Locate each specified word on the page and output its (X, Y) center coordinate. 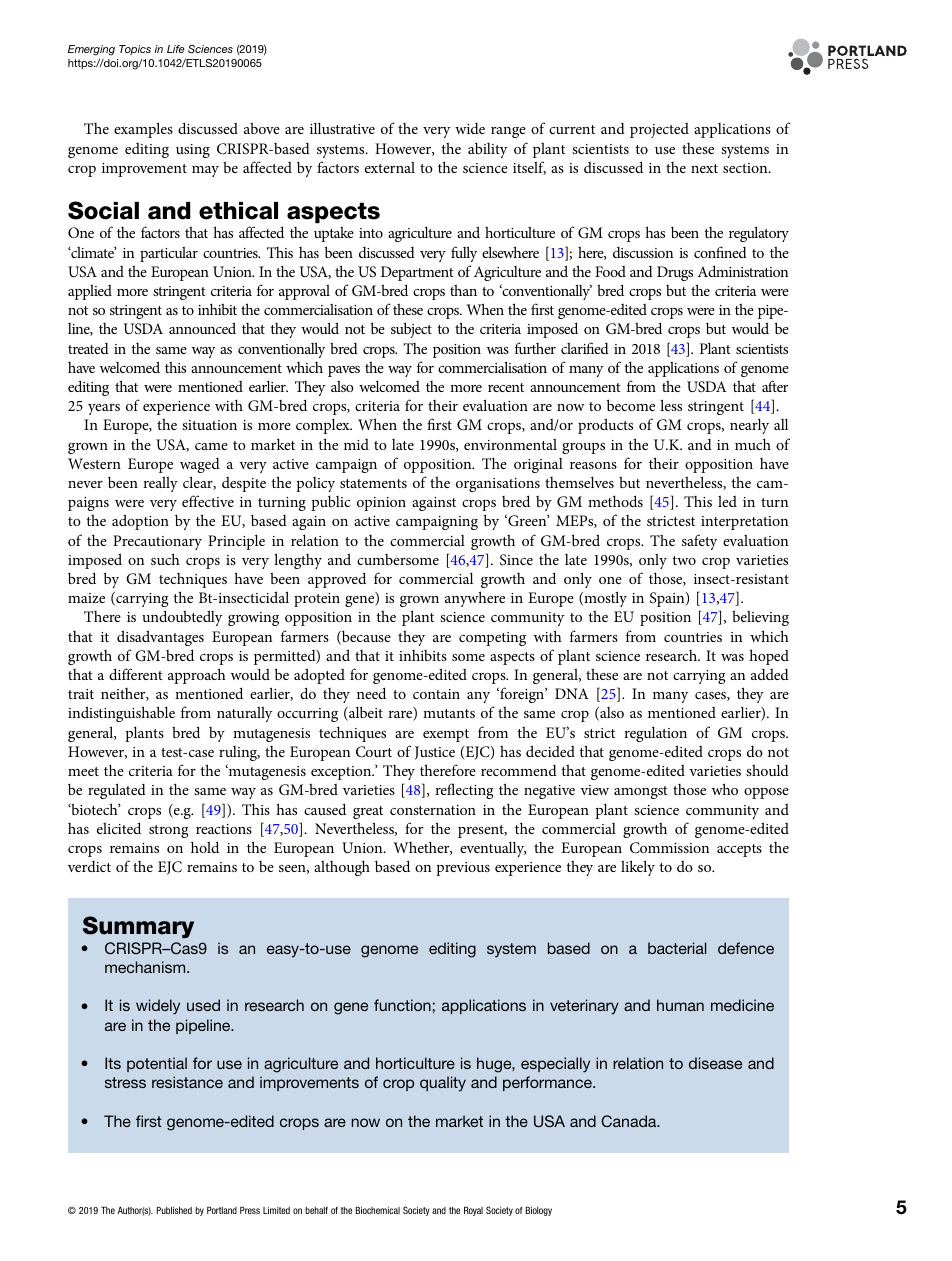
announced (202, 328)
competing (492, 639)
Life (176, 49)
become (631, 405)
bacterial (677, 948)
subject (411, 330)
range (508, 132)
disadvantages (160, 638)
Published (174, 1210)
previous (463, 869)
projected (659, 130)
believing (760, 618)
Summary (138, 927)
